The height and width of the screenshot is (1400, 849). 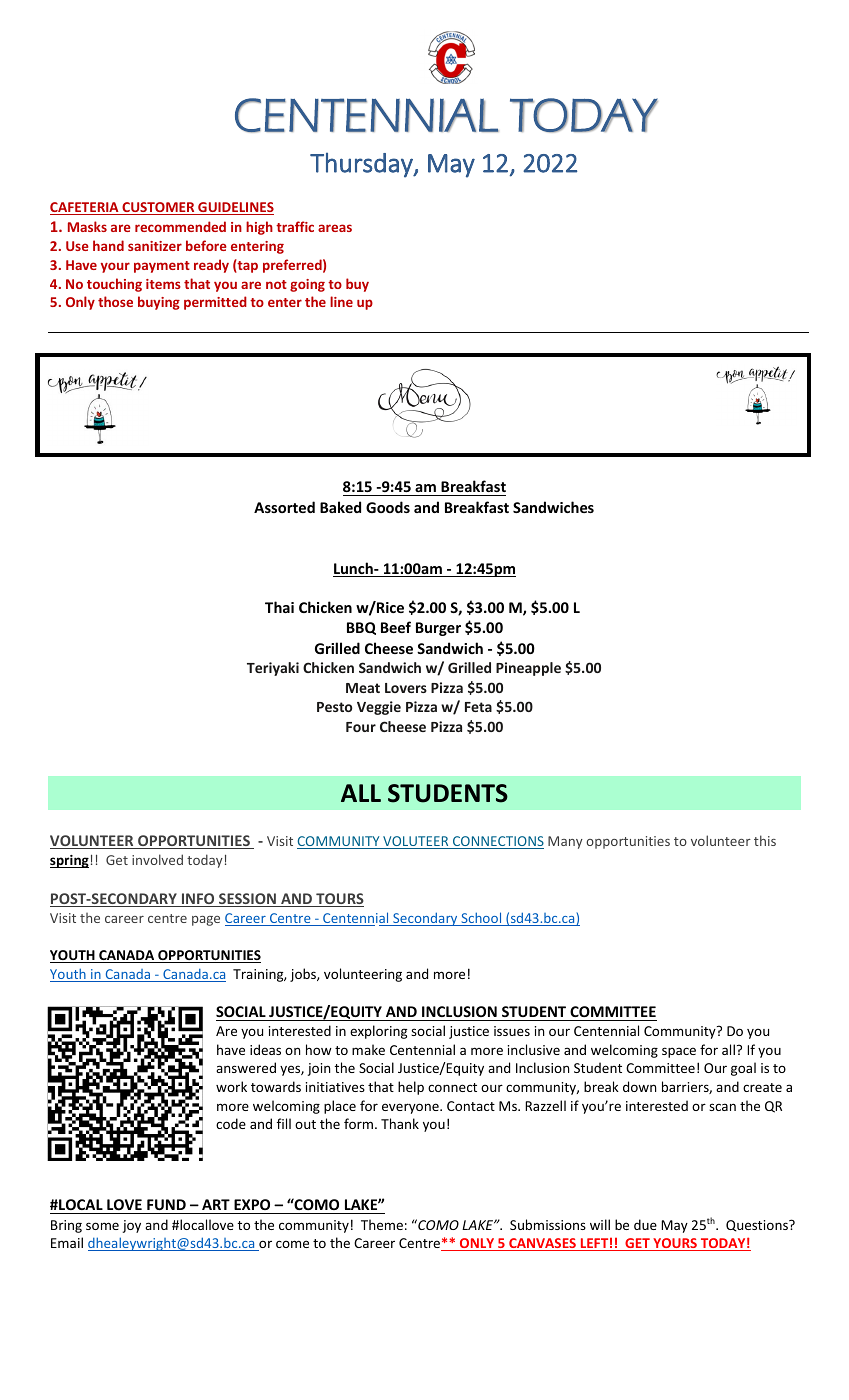 What do you see at coordinates (400, 1123) in the screenshot?
I see `Thank` at bounding box center [400, 1123].
